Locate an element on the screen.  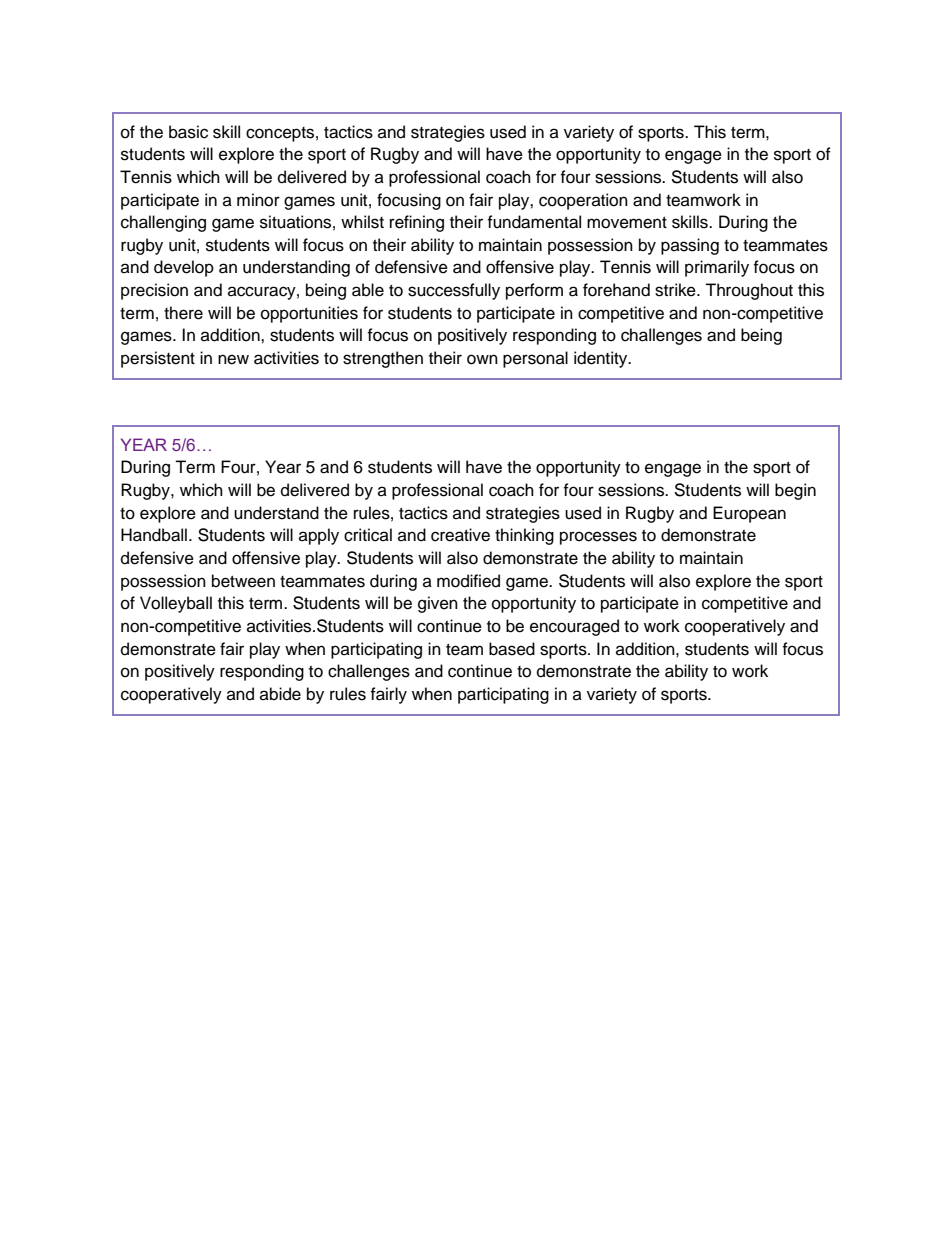
movement is located at coordinates (627, 223).
